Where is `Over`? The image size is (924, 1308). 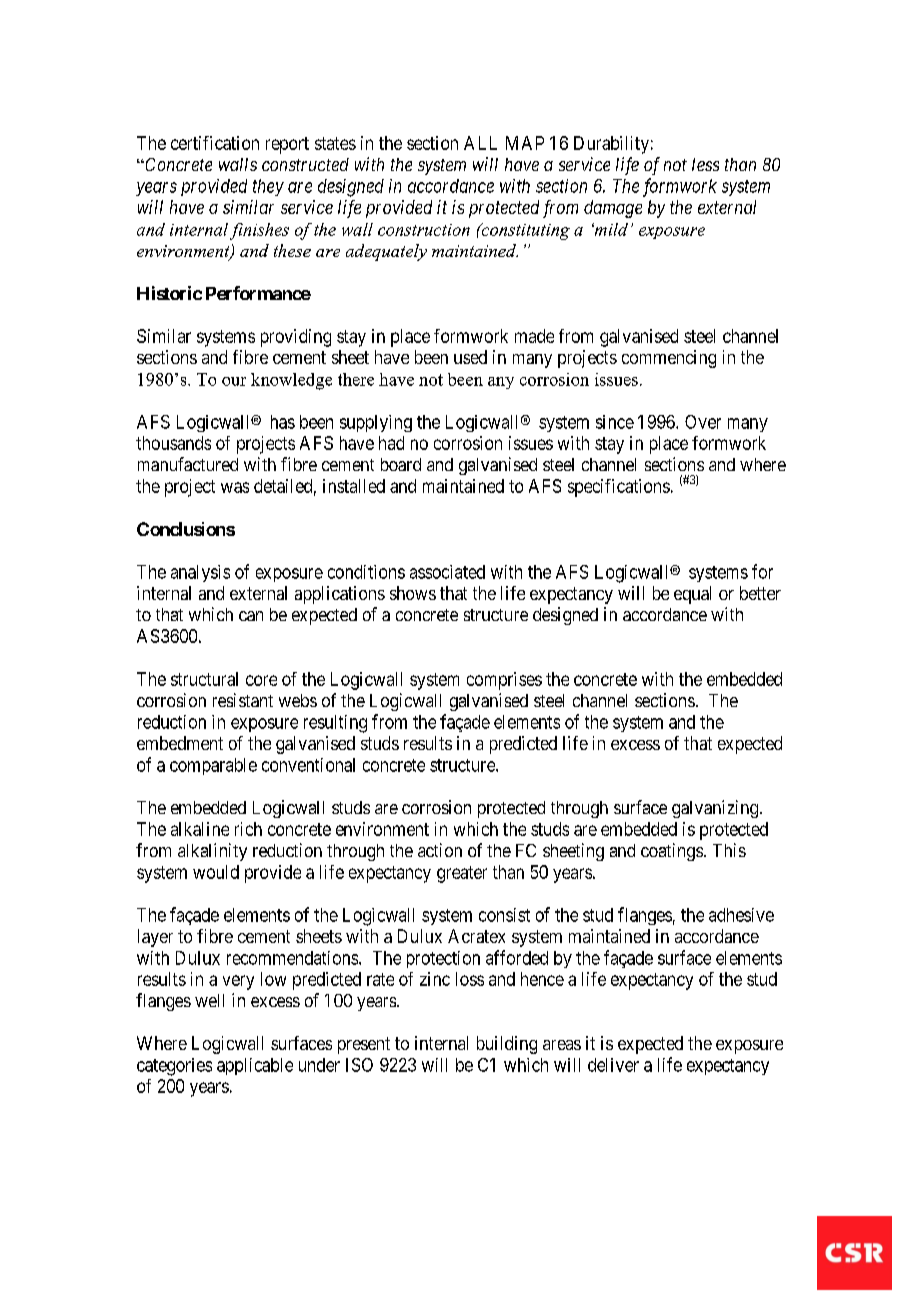
Over is located at coordinates (703, 422).
